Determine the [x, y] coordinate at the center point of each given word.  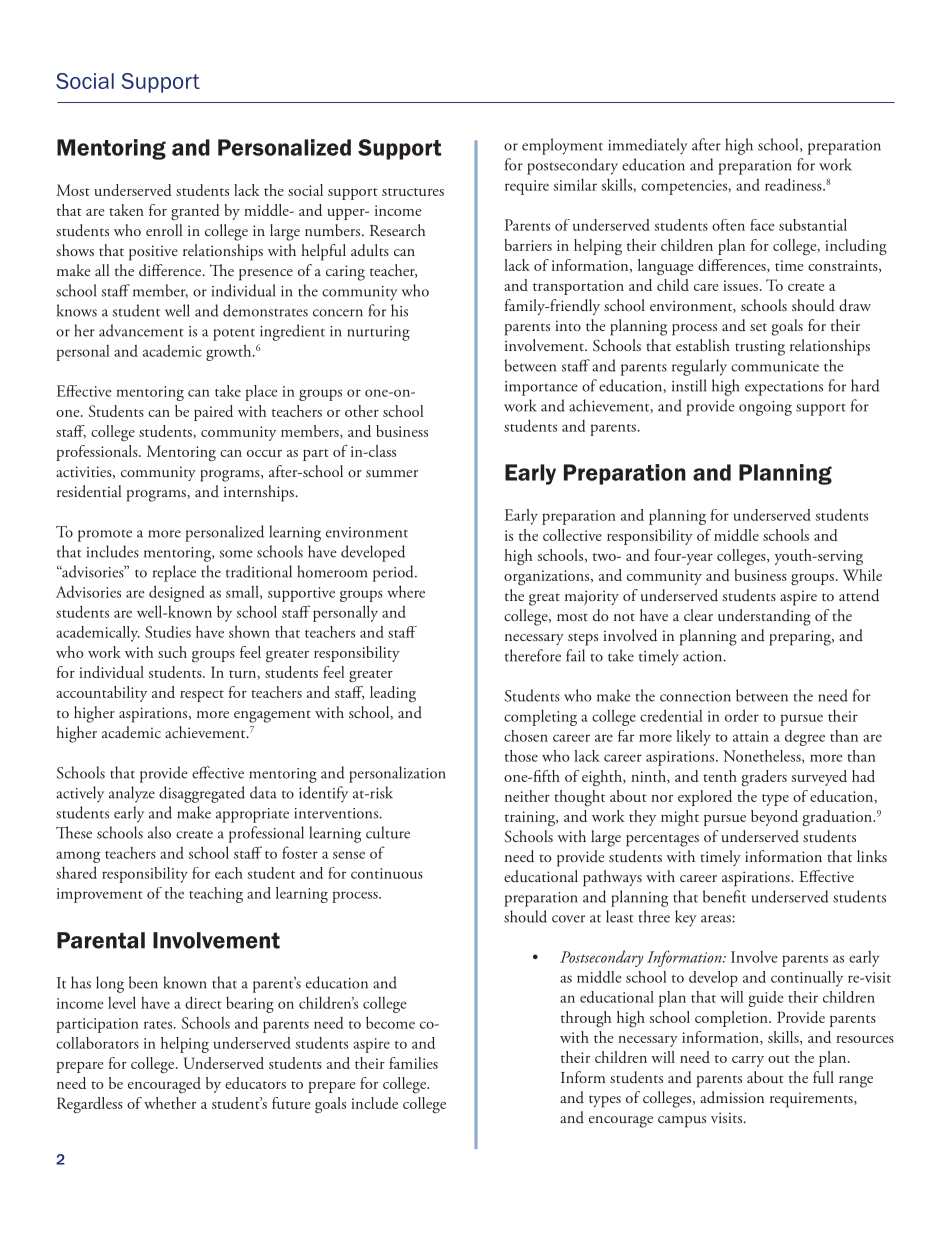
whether [170, 1103]
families [413, 1063]
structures [413, 192]
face [762, 225]
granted [195, 212]
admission [732, 1097]
